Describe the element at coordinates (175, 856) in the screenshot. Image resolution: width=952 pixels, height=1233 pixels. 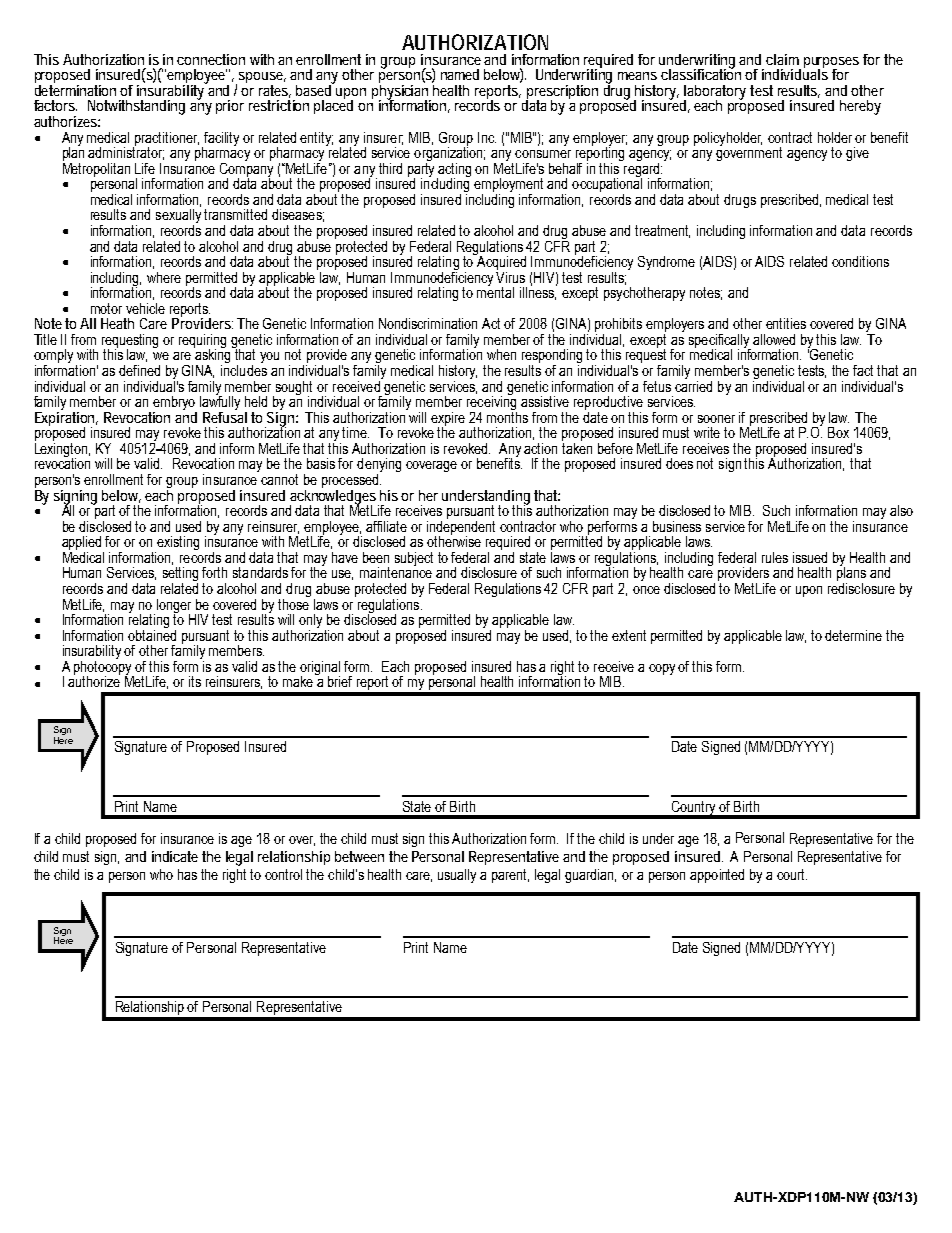
I see `indicate` at that location.
